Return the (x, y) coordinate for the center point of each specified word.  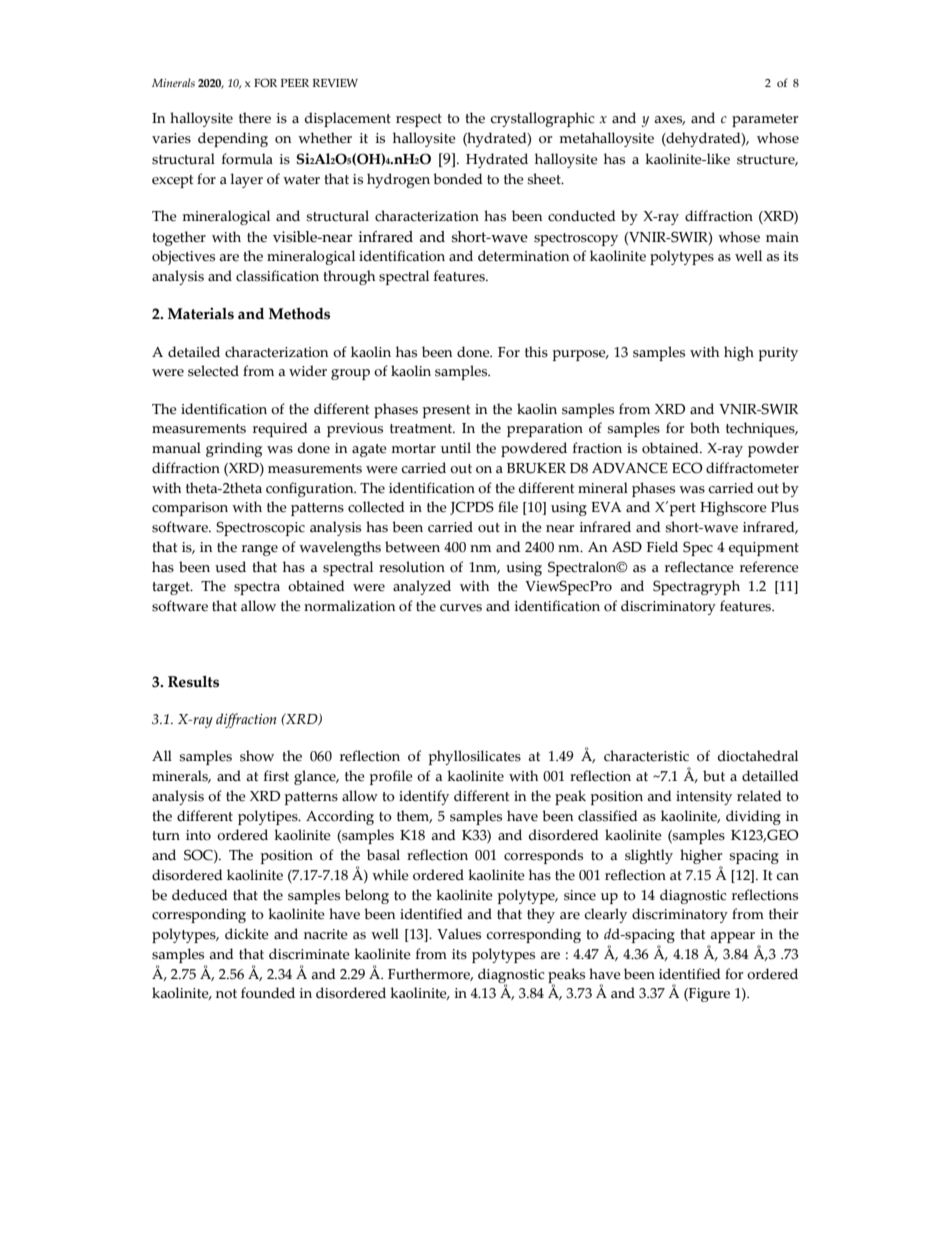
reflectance (699, 567)
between (412, 547)
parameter (765, 120)
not (226, 994)
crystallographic (543, 119)
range (260, 550)
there (255, 118)
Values (459, 934)
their (783, 914)
